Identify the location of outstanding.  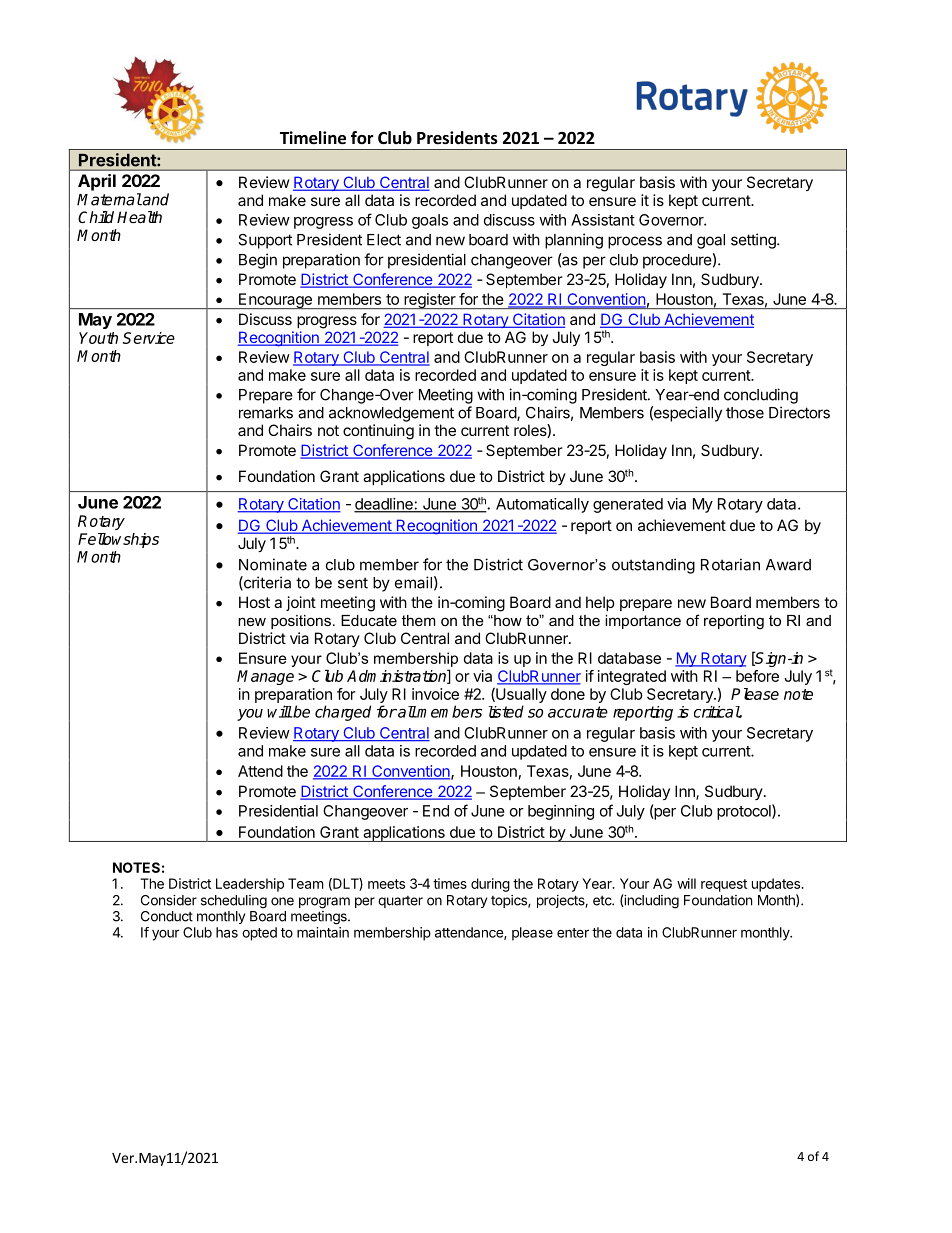
(653, 566).
